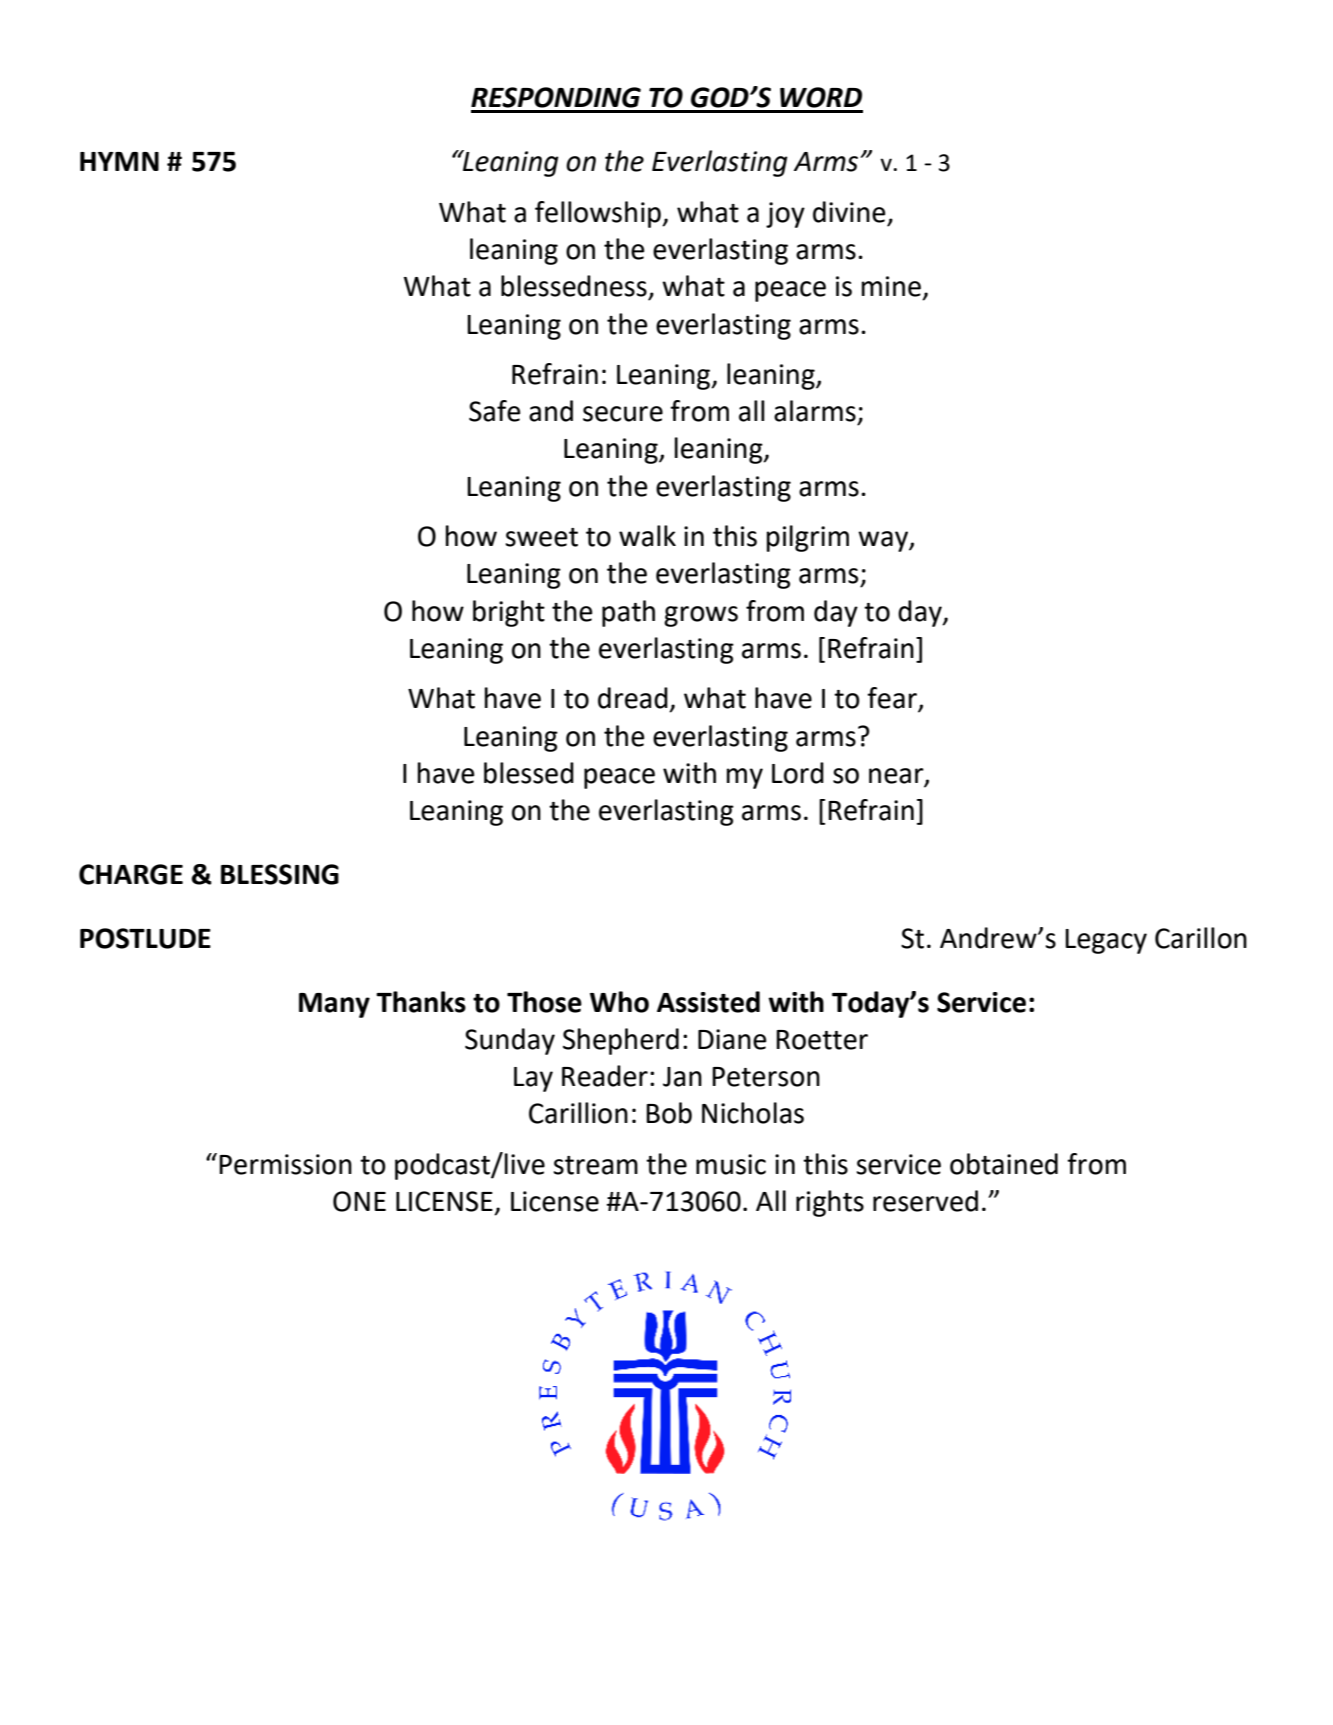 The height and width of the screenshot is (1725, 1333). What do you see at coordinates (599, 214) in the screenshot?
I see `fellowship` at bounding box center [599, 214].
